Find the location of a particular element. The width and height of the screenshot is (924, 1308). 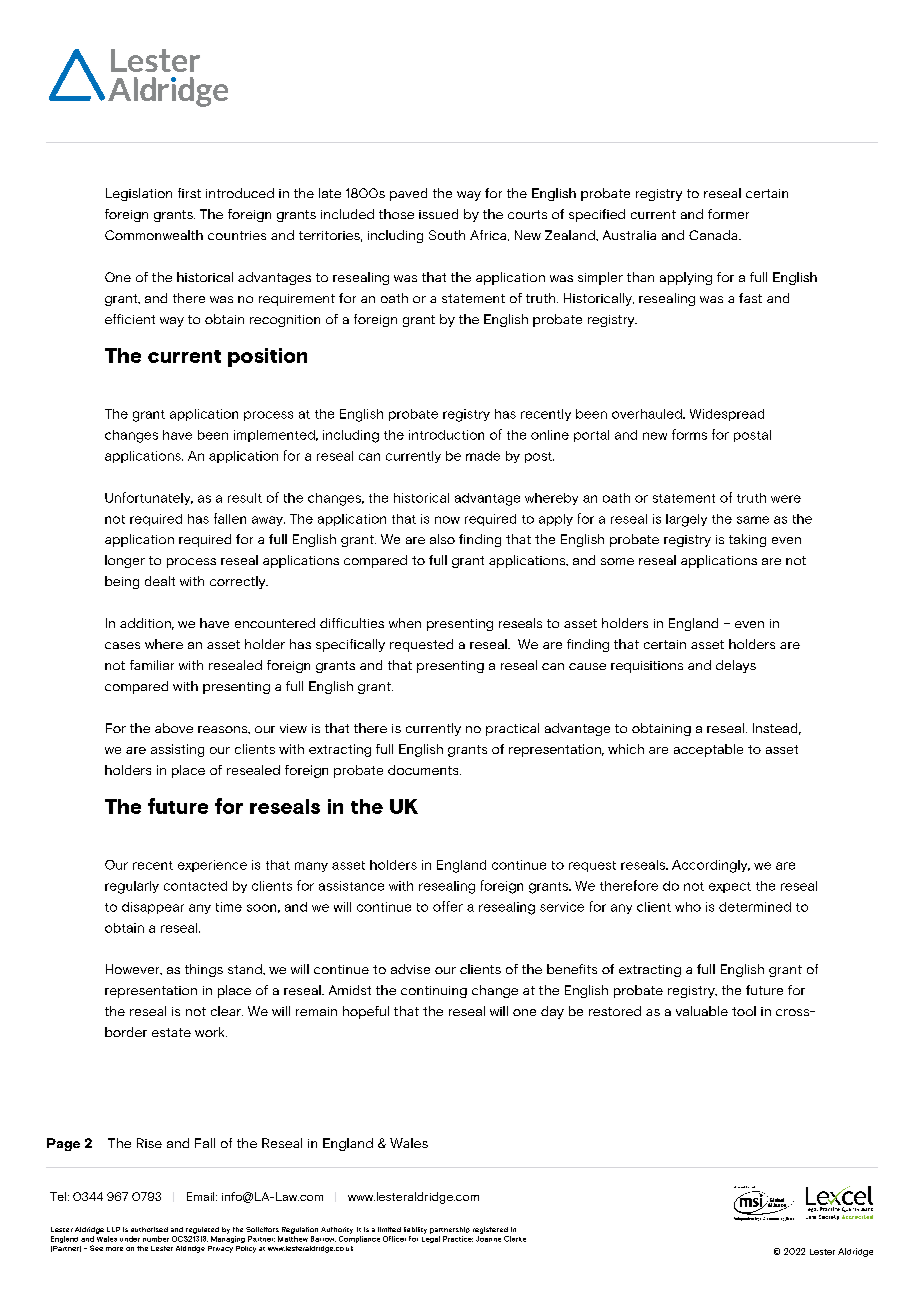

Canada is located at coordinates (714, 235).
